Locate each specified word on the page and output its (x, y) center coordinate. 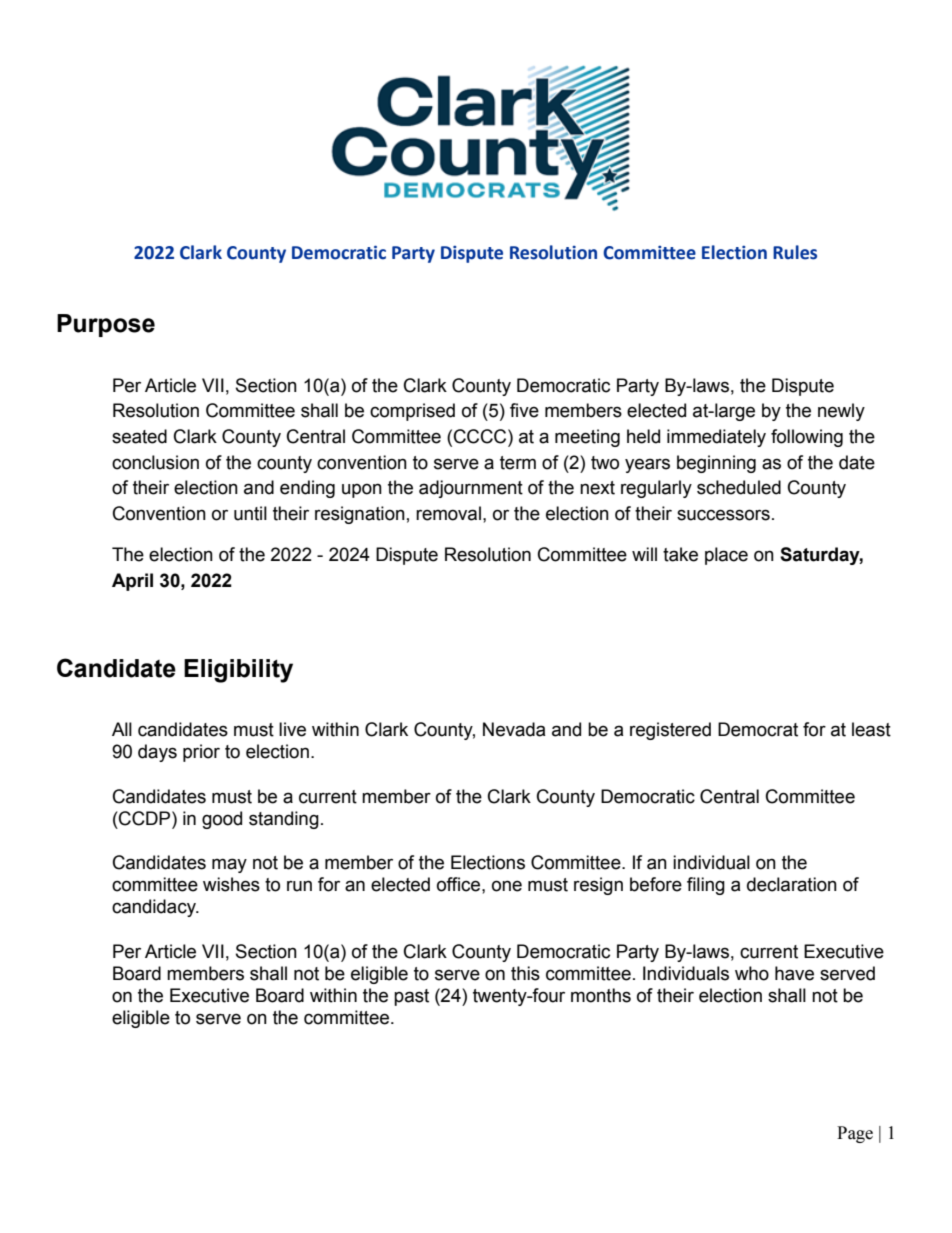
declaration (792, 884)
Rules (795, 252)
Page (855, 1134)
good (222, 820)
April (132, 582)
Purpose (106, 325)
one (507, 886)
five (524, 410)
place (726, 556)
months (601, 995)
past (411, 997)
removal (448, 513)
